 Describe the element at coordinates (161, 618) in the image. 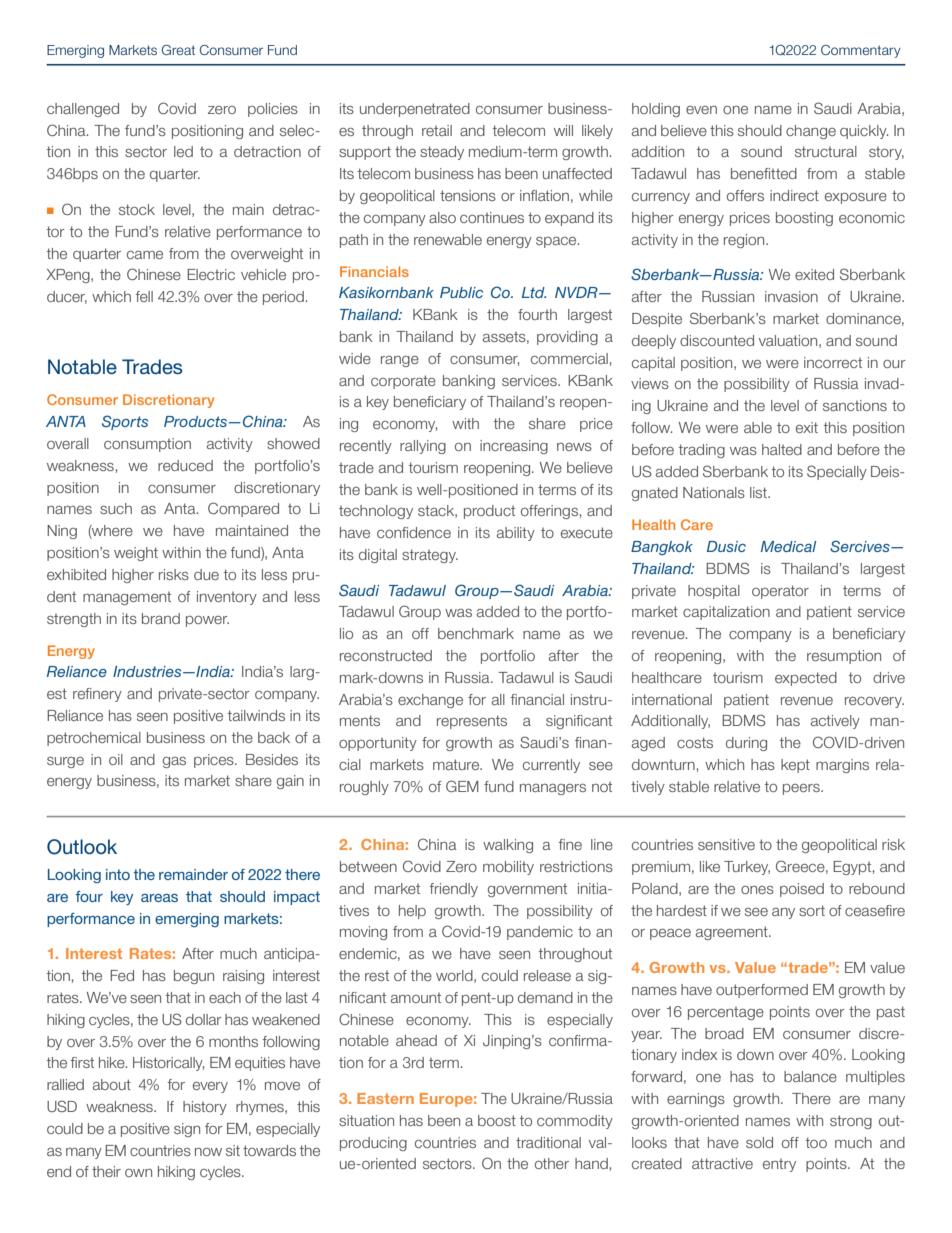

I see `brand` at that location.
